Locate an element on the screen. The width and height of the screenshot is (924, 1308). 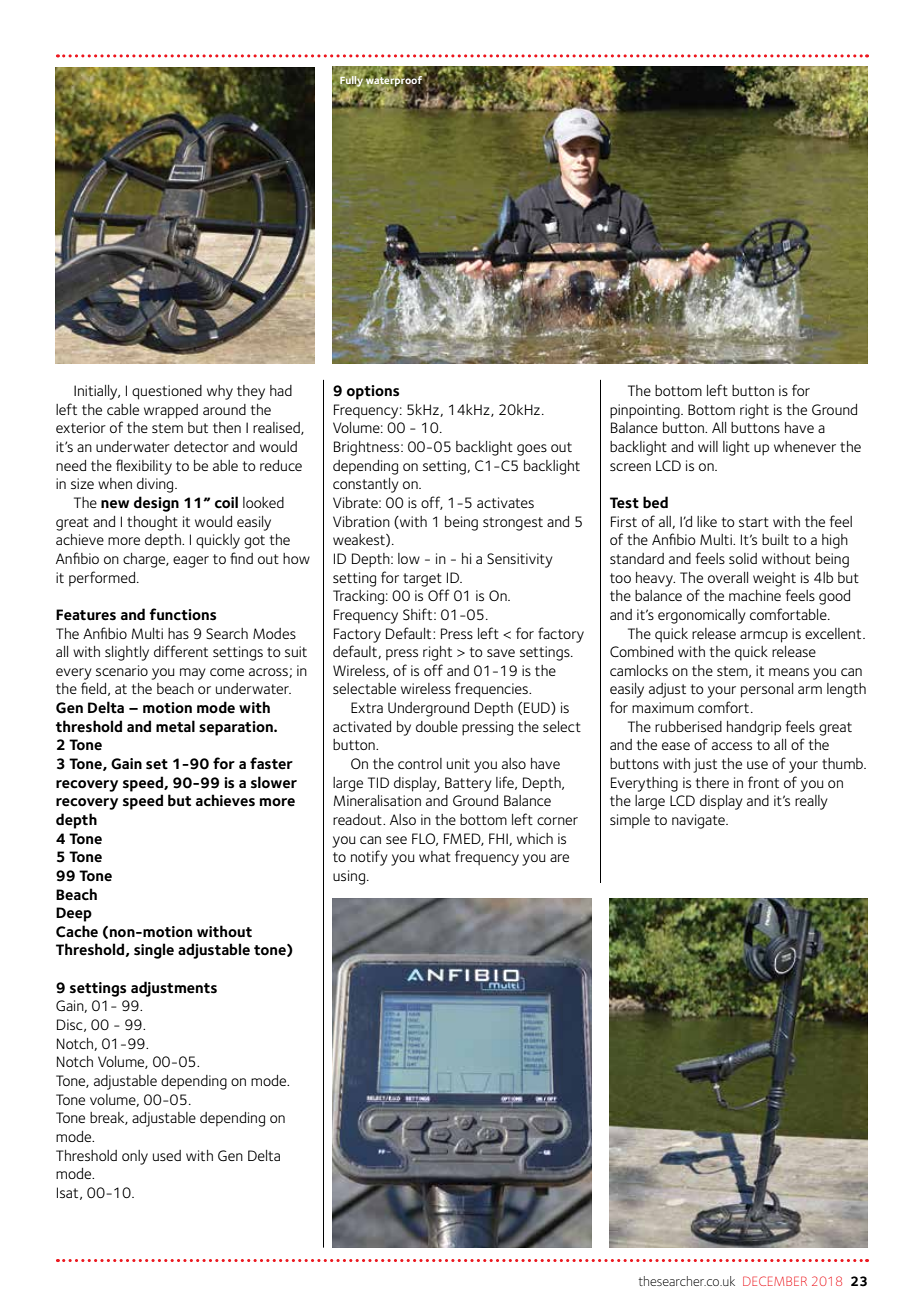
will is located at coordinates (708, 446).
